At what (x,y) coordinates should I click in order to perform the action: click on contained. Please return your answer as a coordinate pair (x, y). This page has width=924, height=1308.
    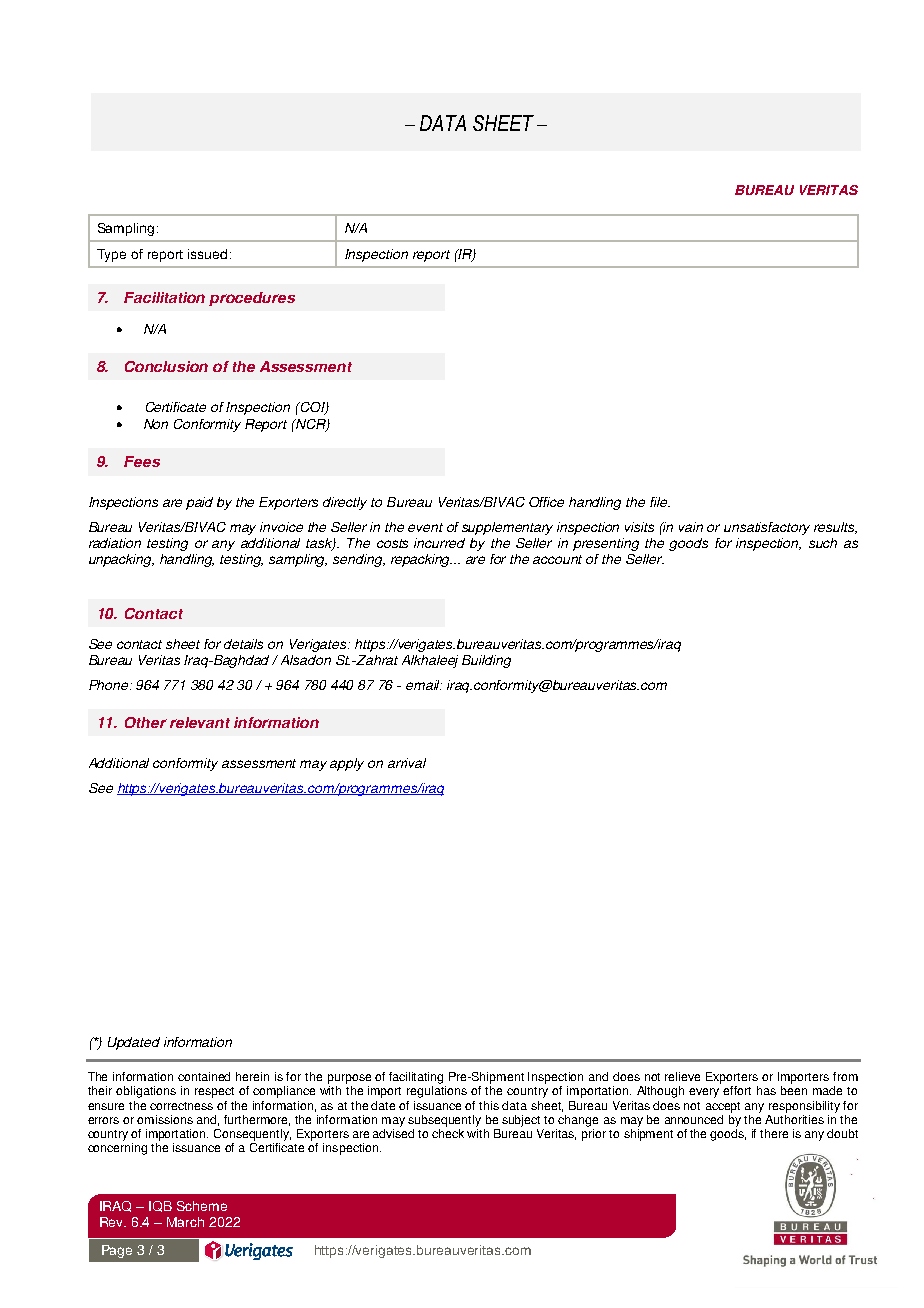
    Looking at the image, I should click on (204, 1076).
